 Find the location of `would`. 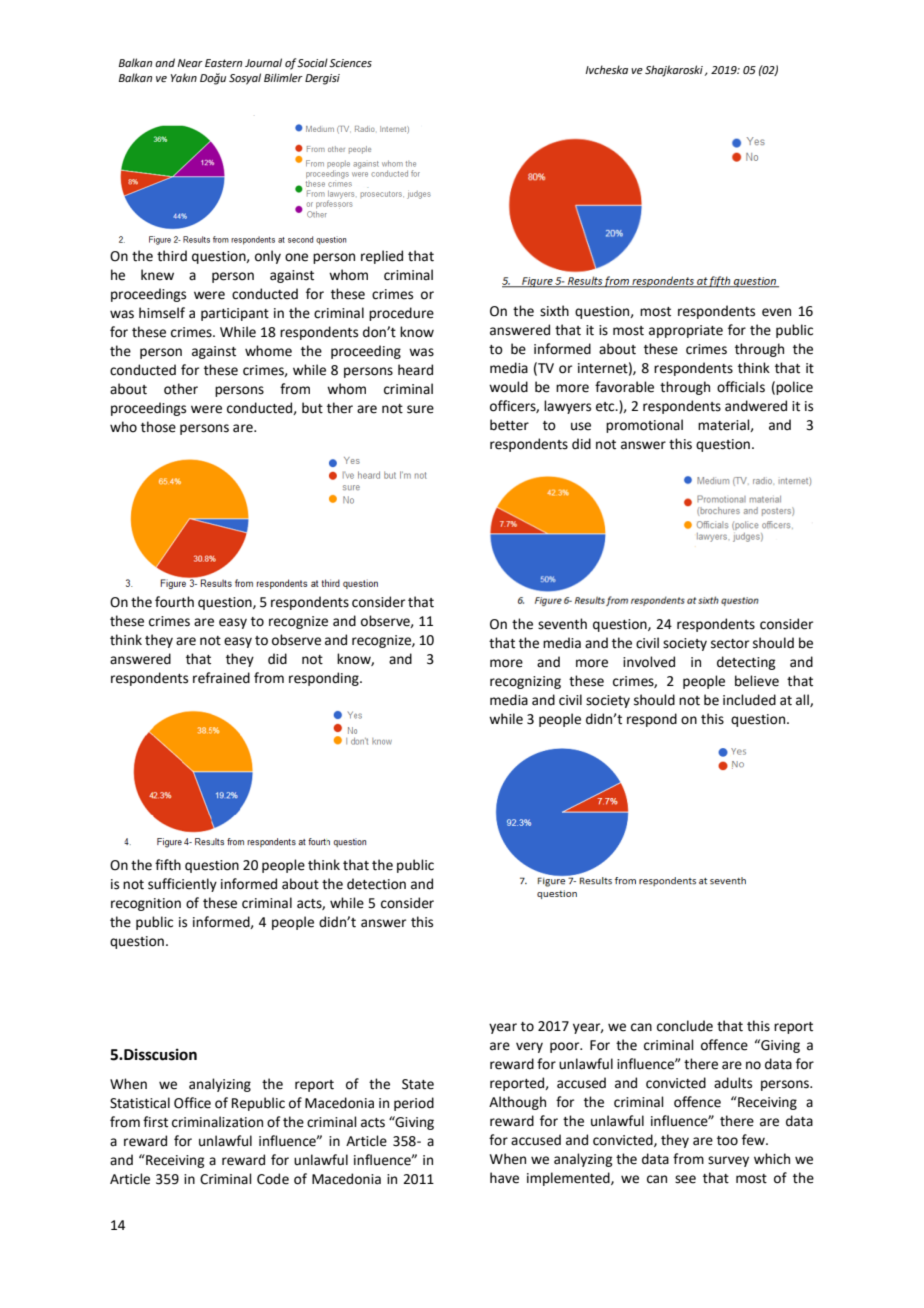

would is located at coordinates (508, 387).
